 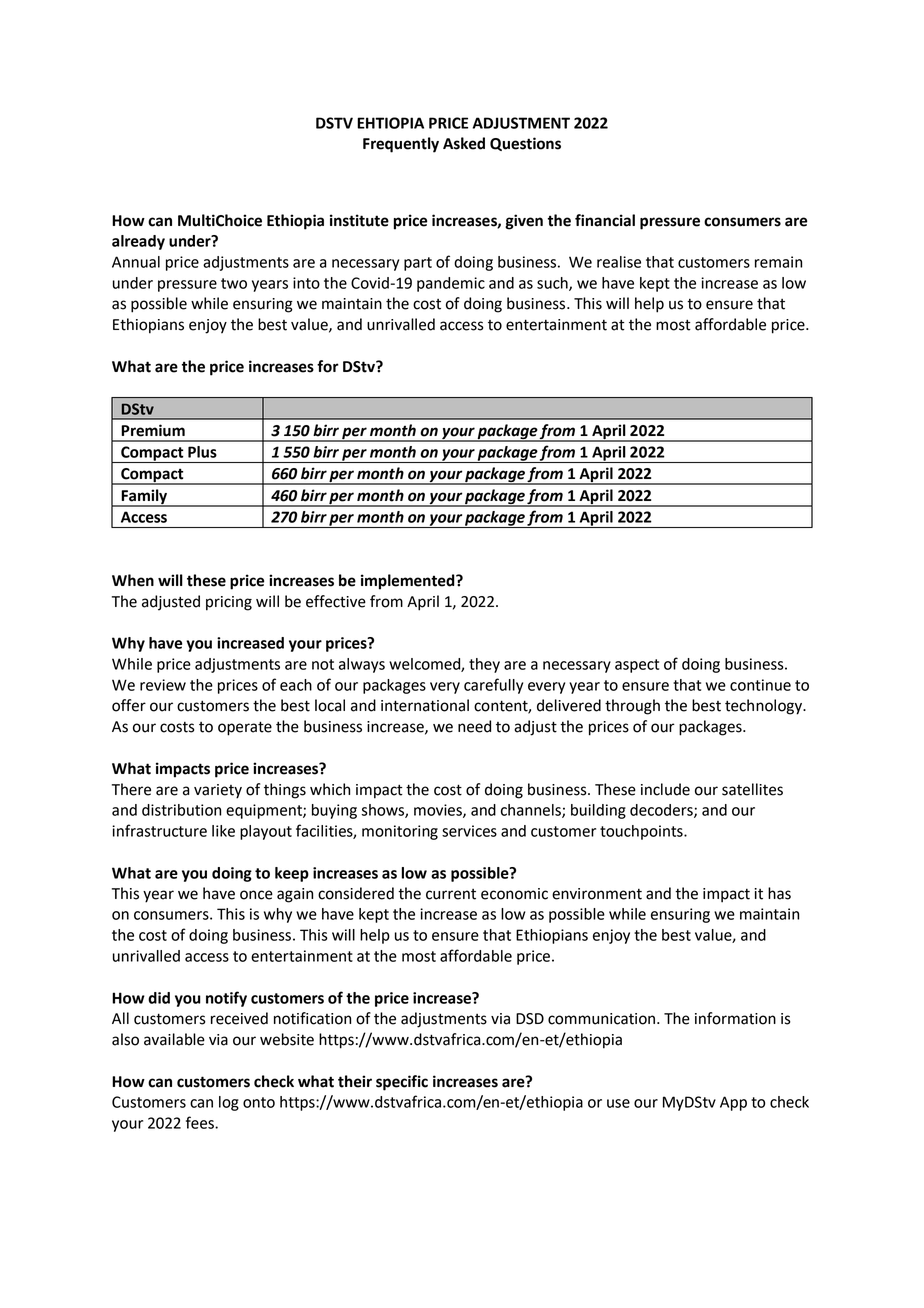 What do you see at coordinates (484, 665) in the screenshot?
I see `they` at bounding box center [484, 665].
